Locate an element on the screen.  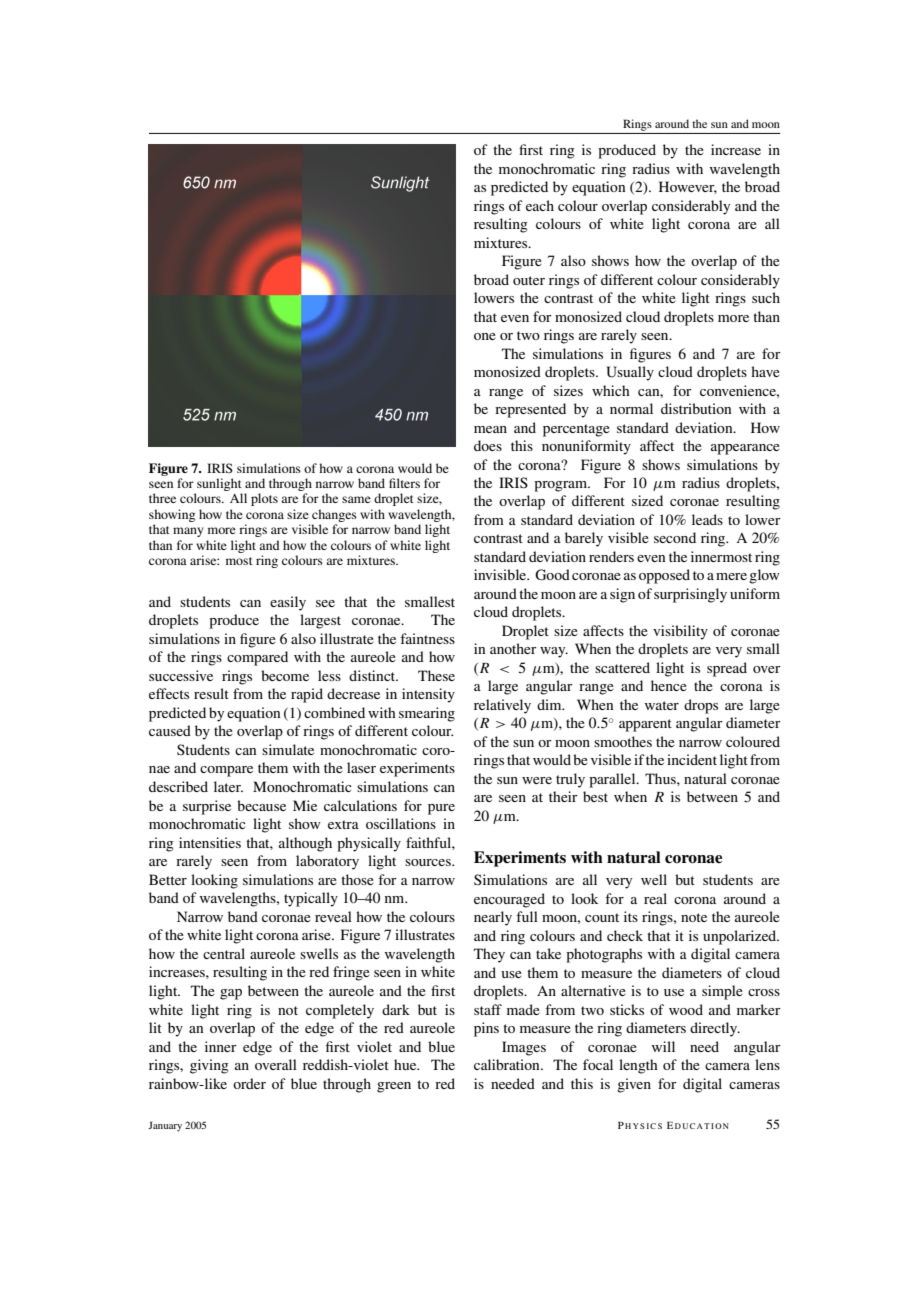
given is located at coordinates (634, 1085).
